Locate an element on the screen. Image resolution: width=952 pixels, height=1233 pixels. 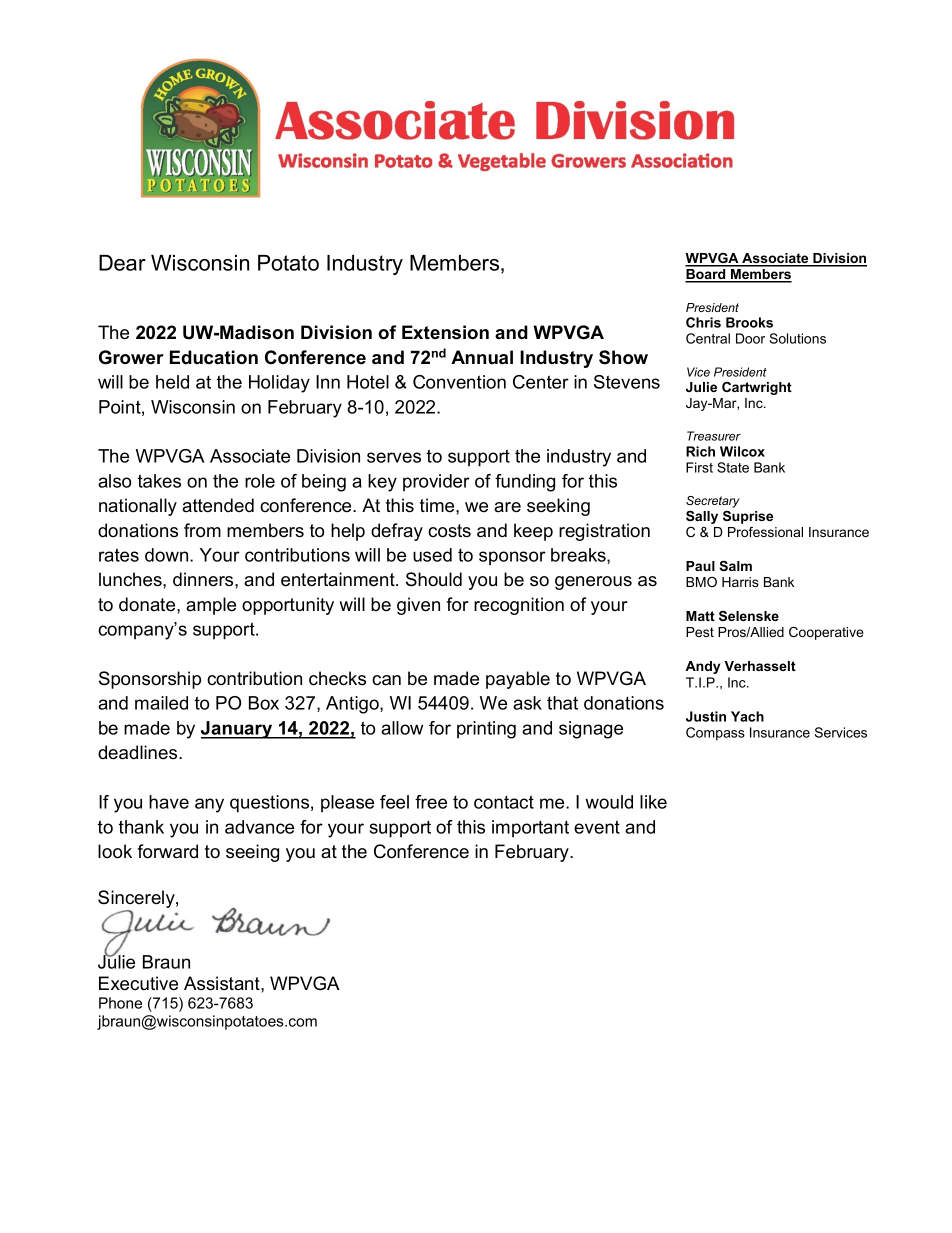
Assistant is located at coordinates (223, 983).
